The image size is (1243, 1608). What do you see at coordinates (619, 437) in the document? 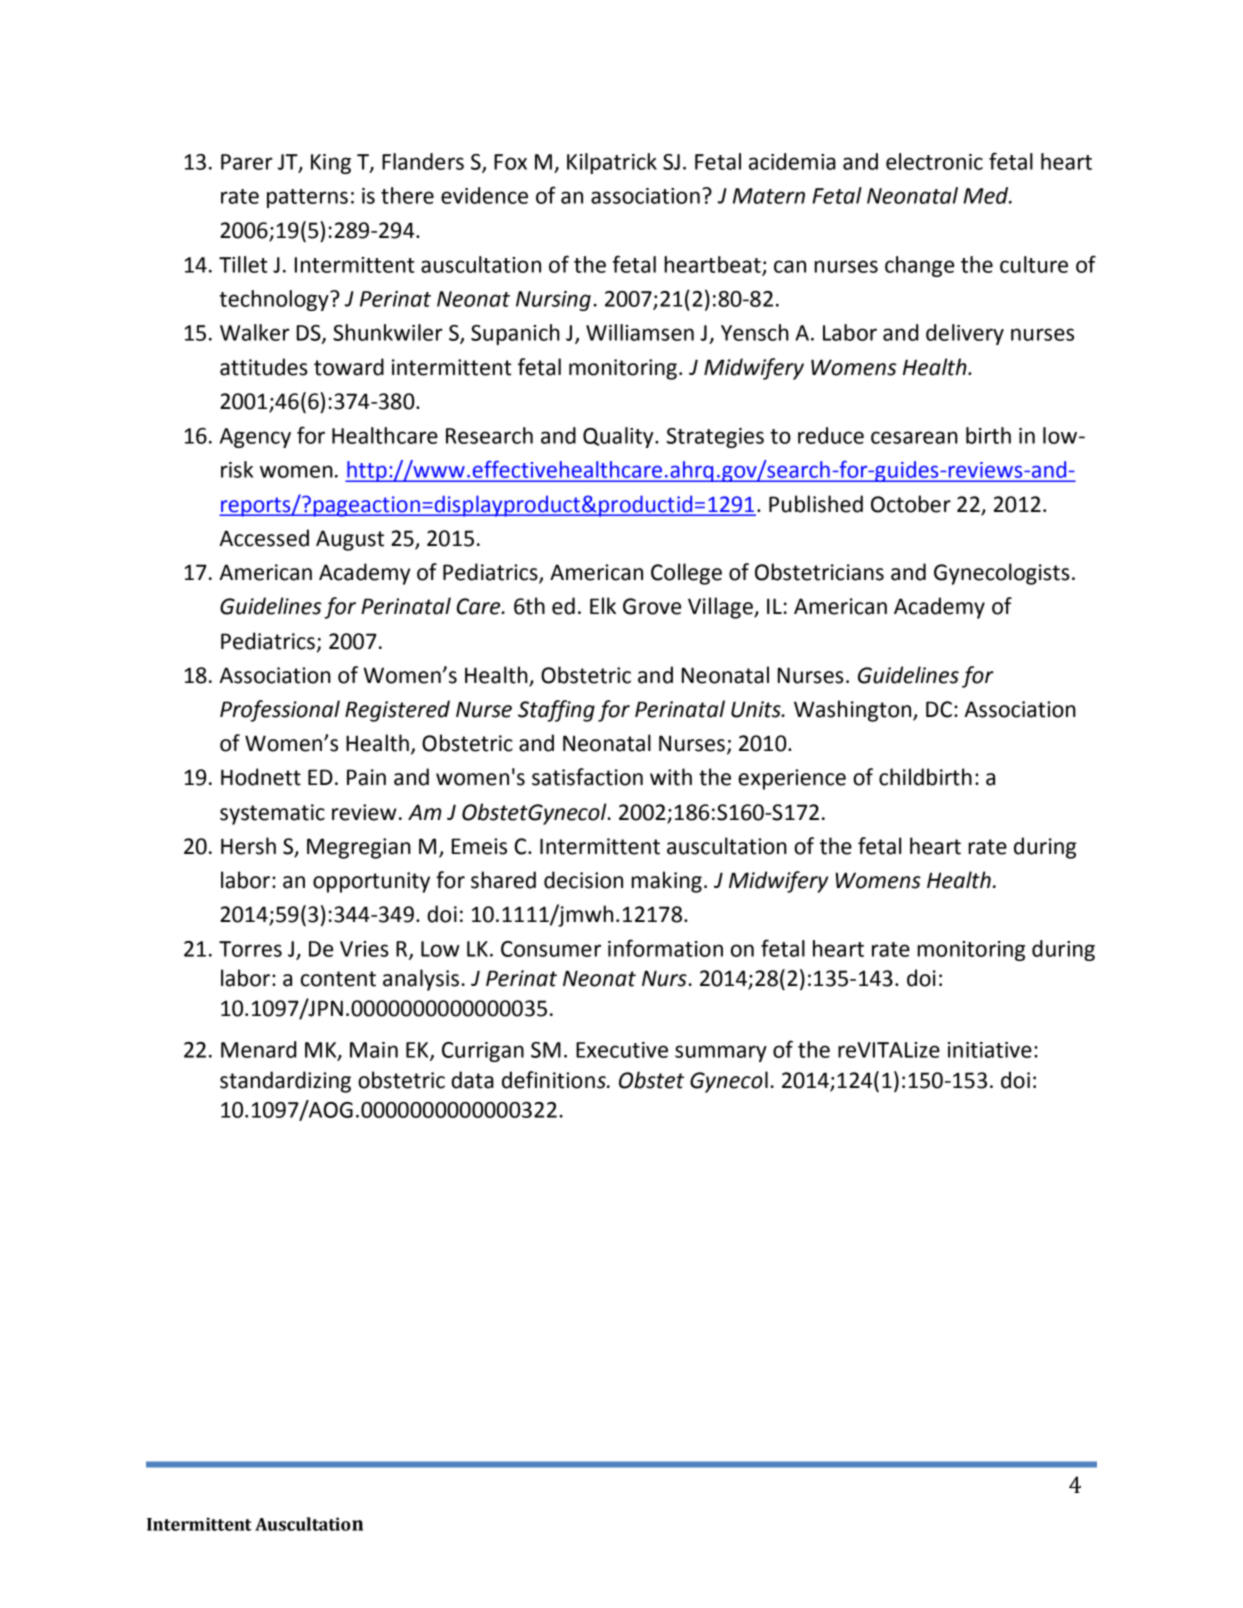
I see `Quality` at bounding box center [619, 437].
